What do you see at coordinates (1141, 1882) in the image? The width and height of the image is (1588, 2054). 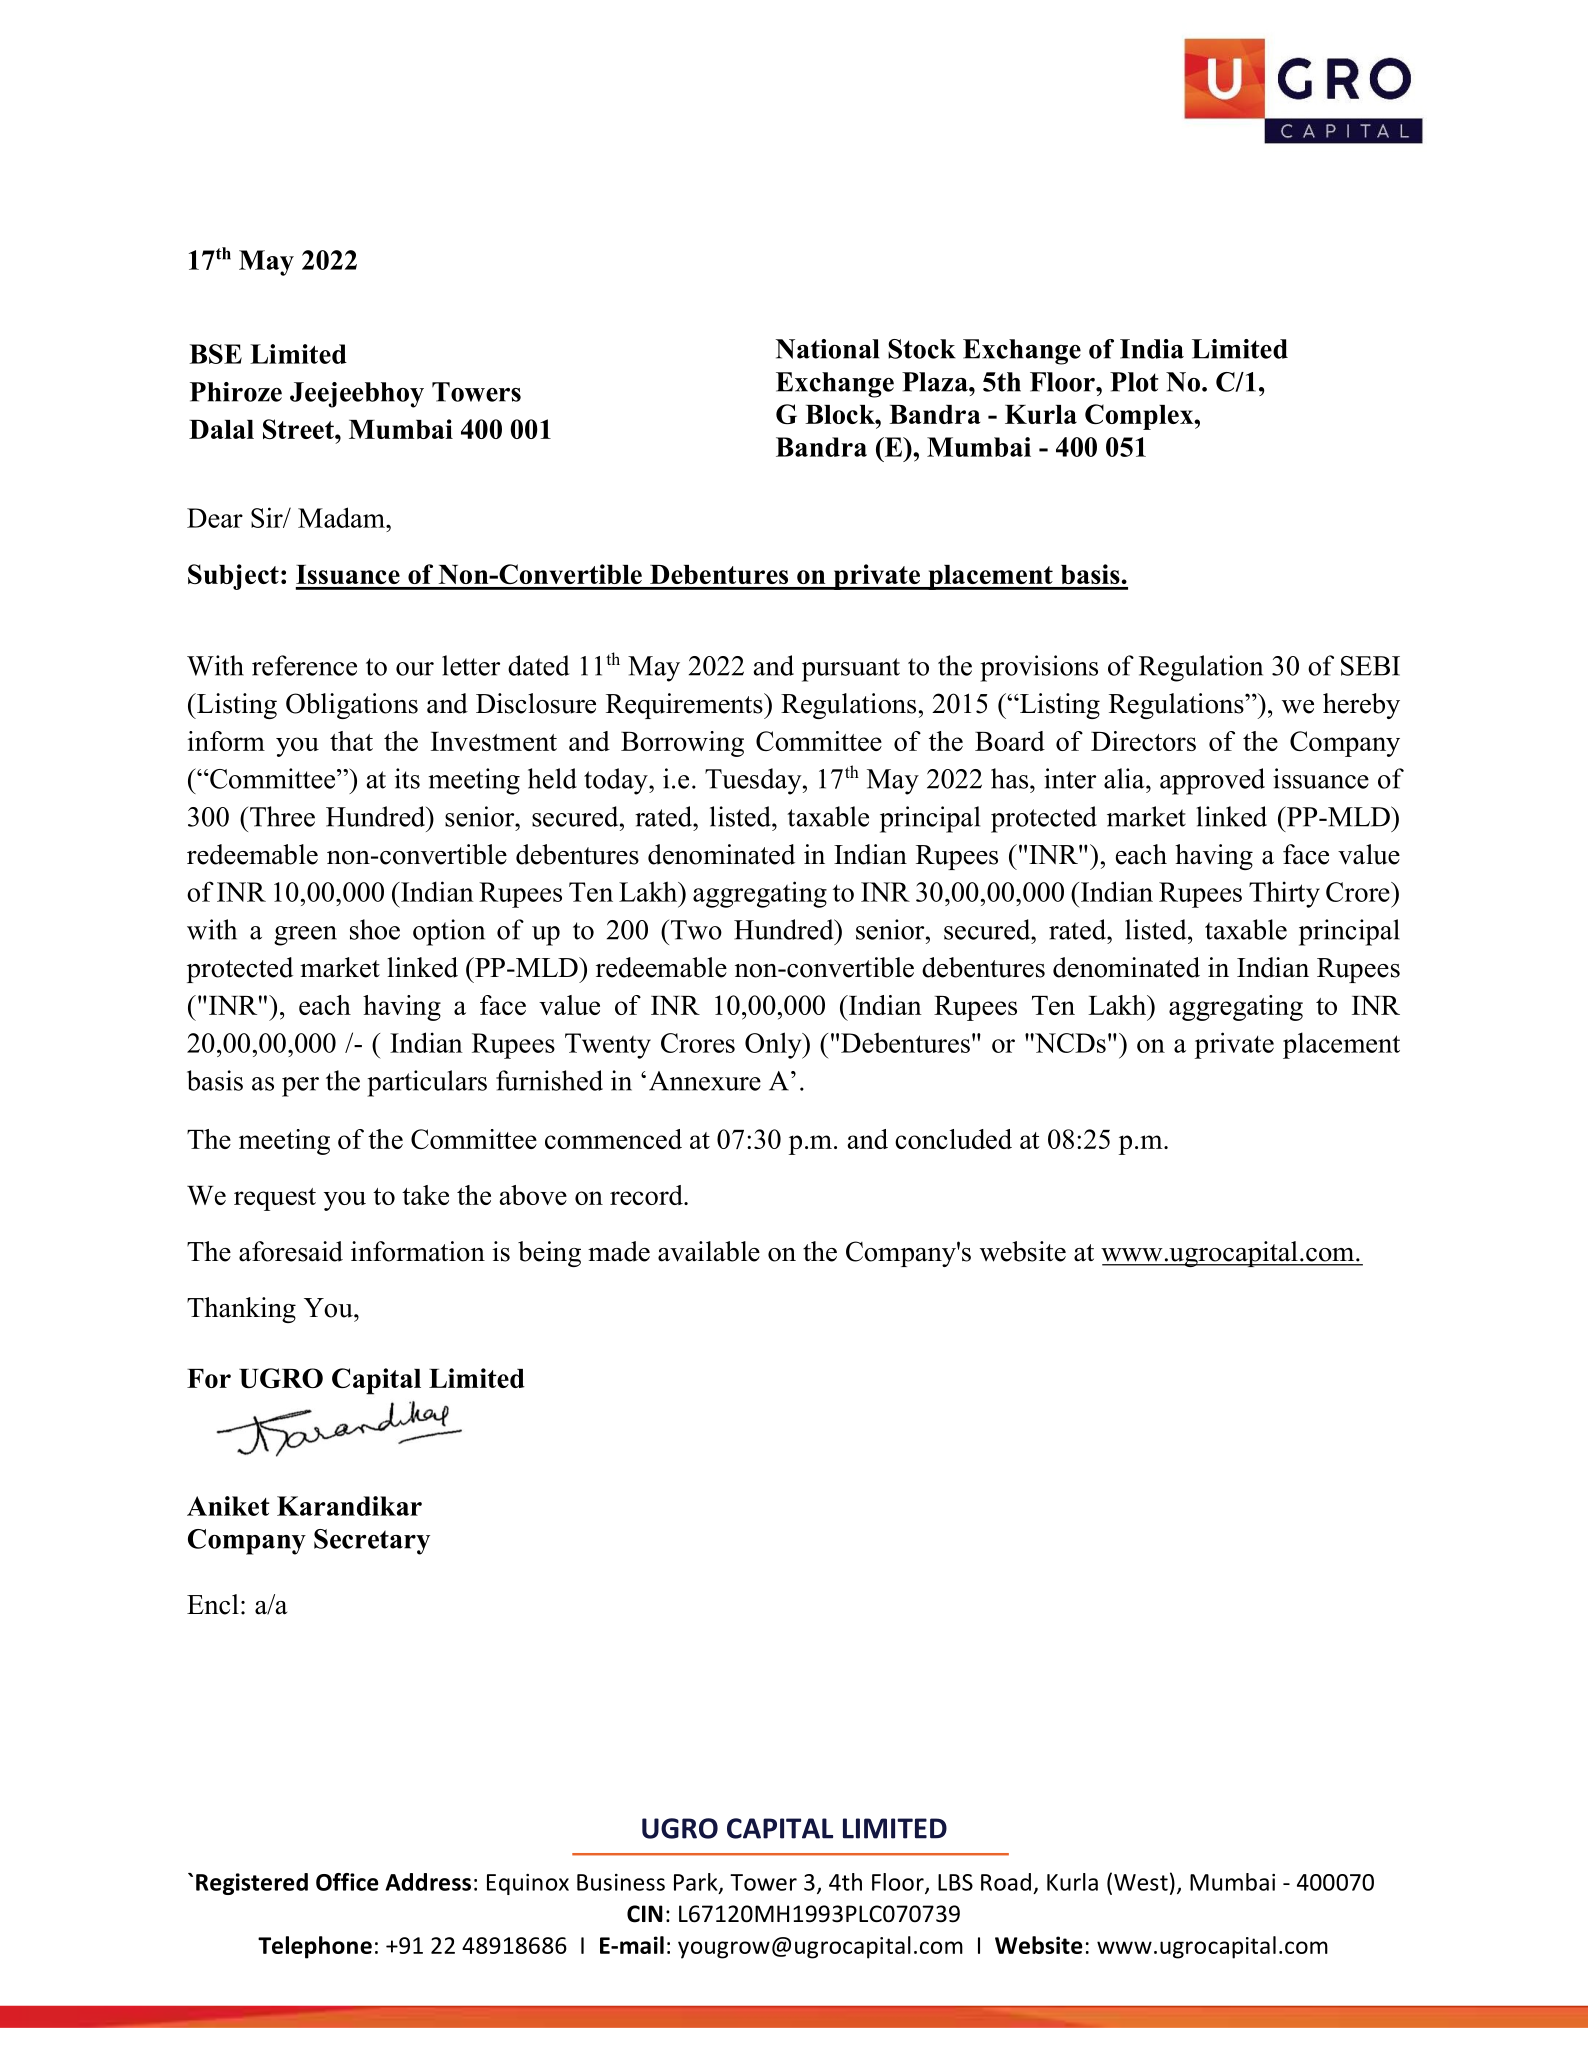 I see `West` at bounding box center [1141, 1882].
